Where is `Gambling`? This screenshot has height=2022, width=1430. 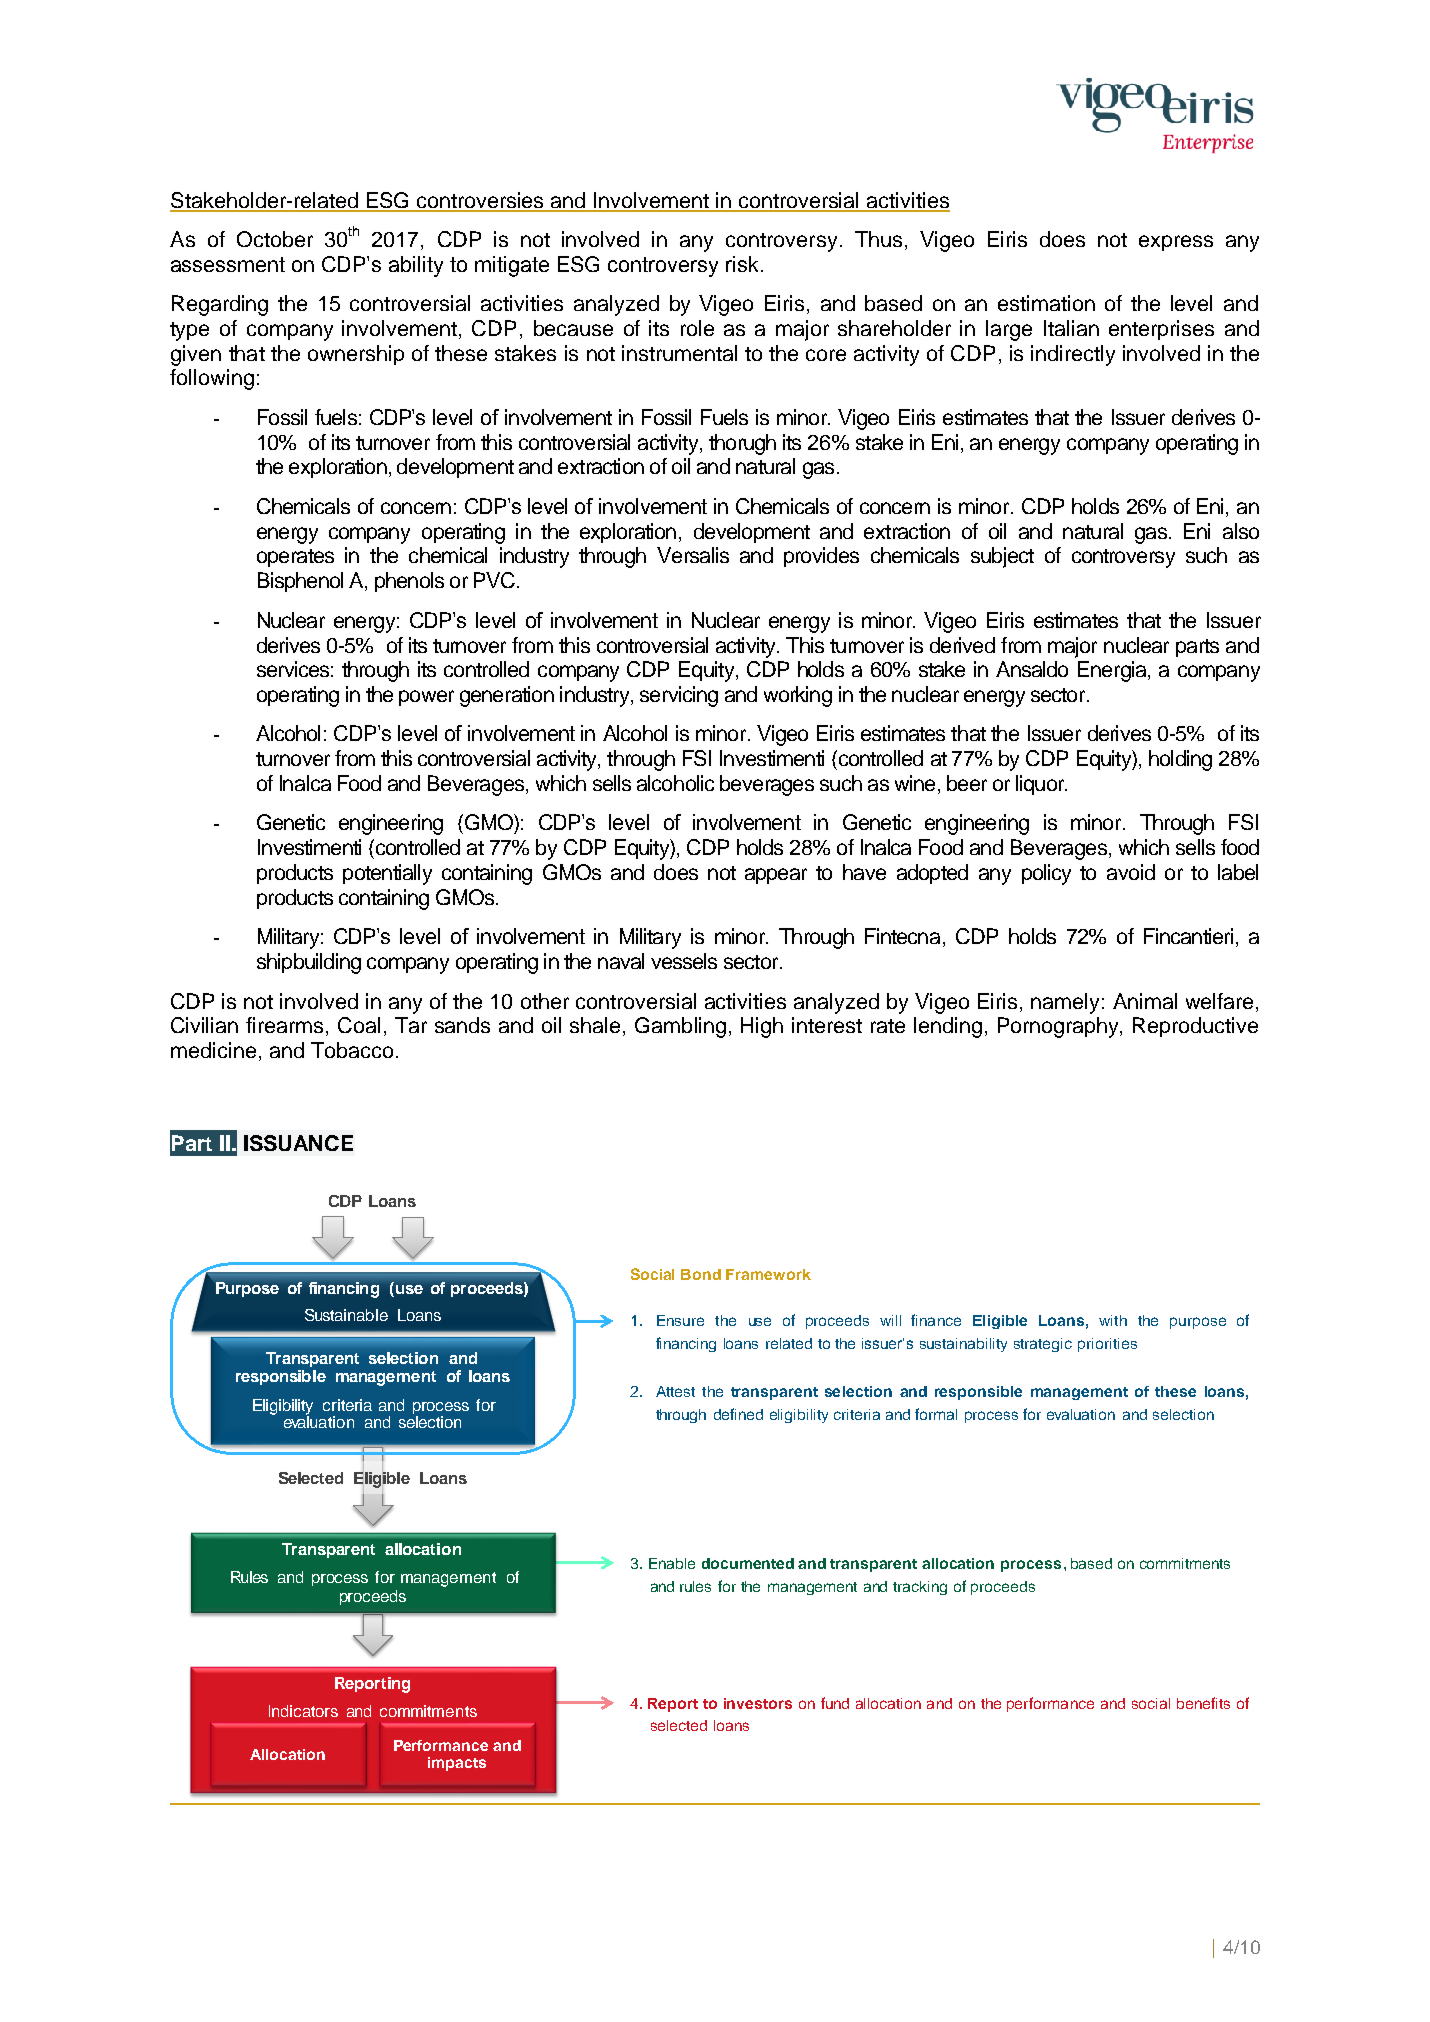 Gambling is located at coordinates (680, 1027).
